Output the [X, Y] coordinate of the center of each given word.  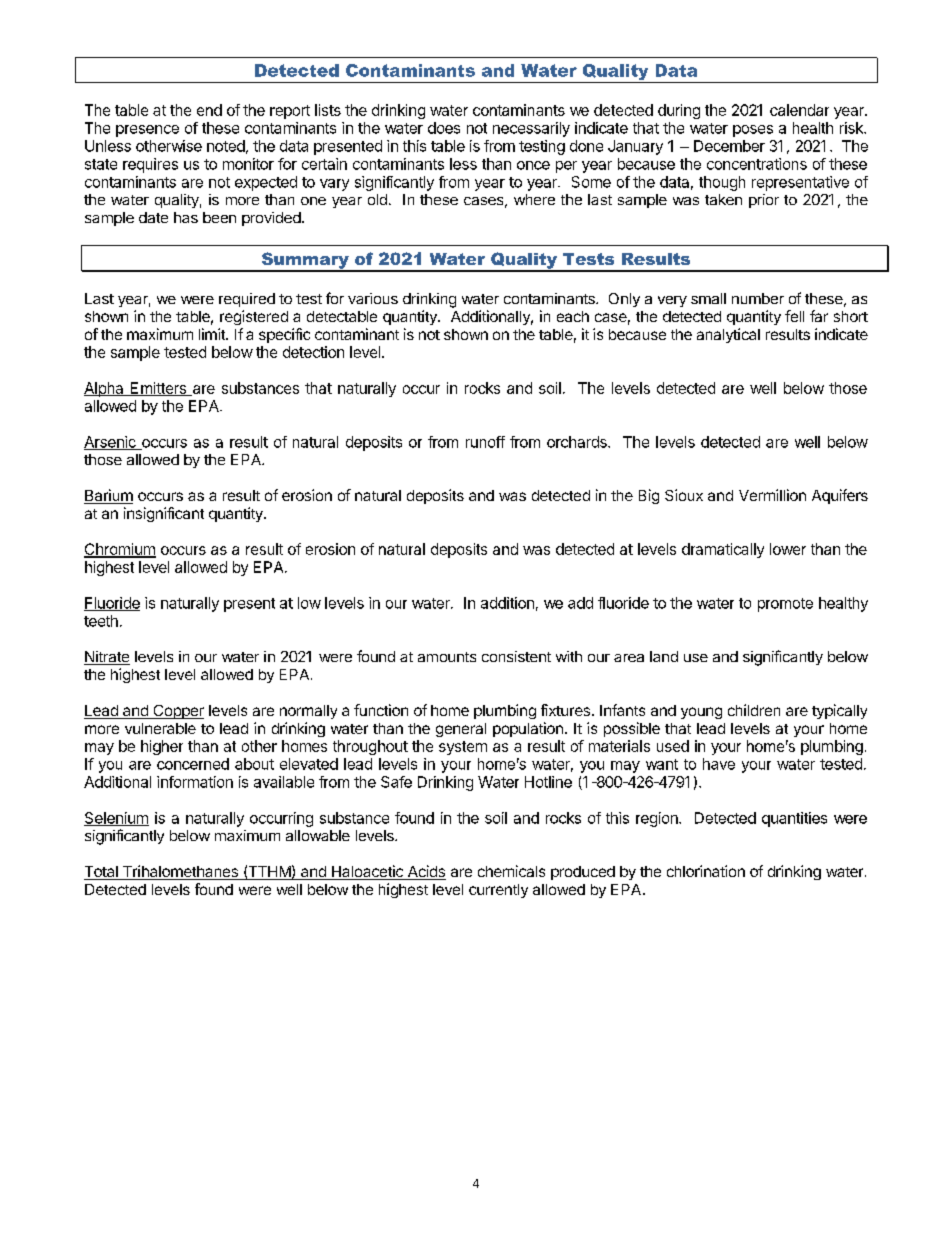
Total [102, 873]
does [444, 128]
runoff [485, 442]
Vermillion [772, 495]
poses [753, 131]
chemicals [511, 871]
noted [226, 146]
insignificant [164, 514]
